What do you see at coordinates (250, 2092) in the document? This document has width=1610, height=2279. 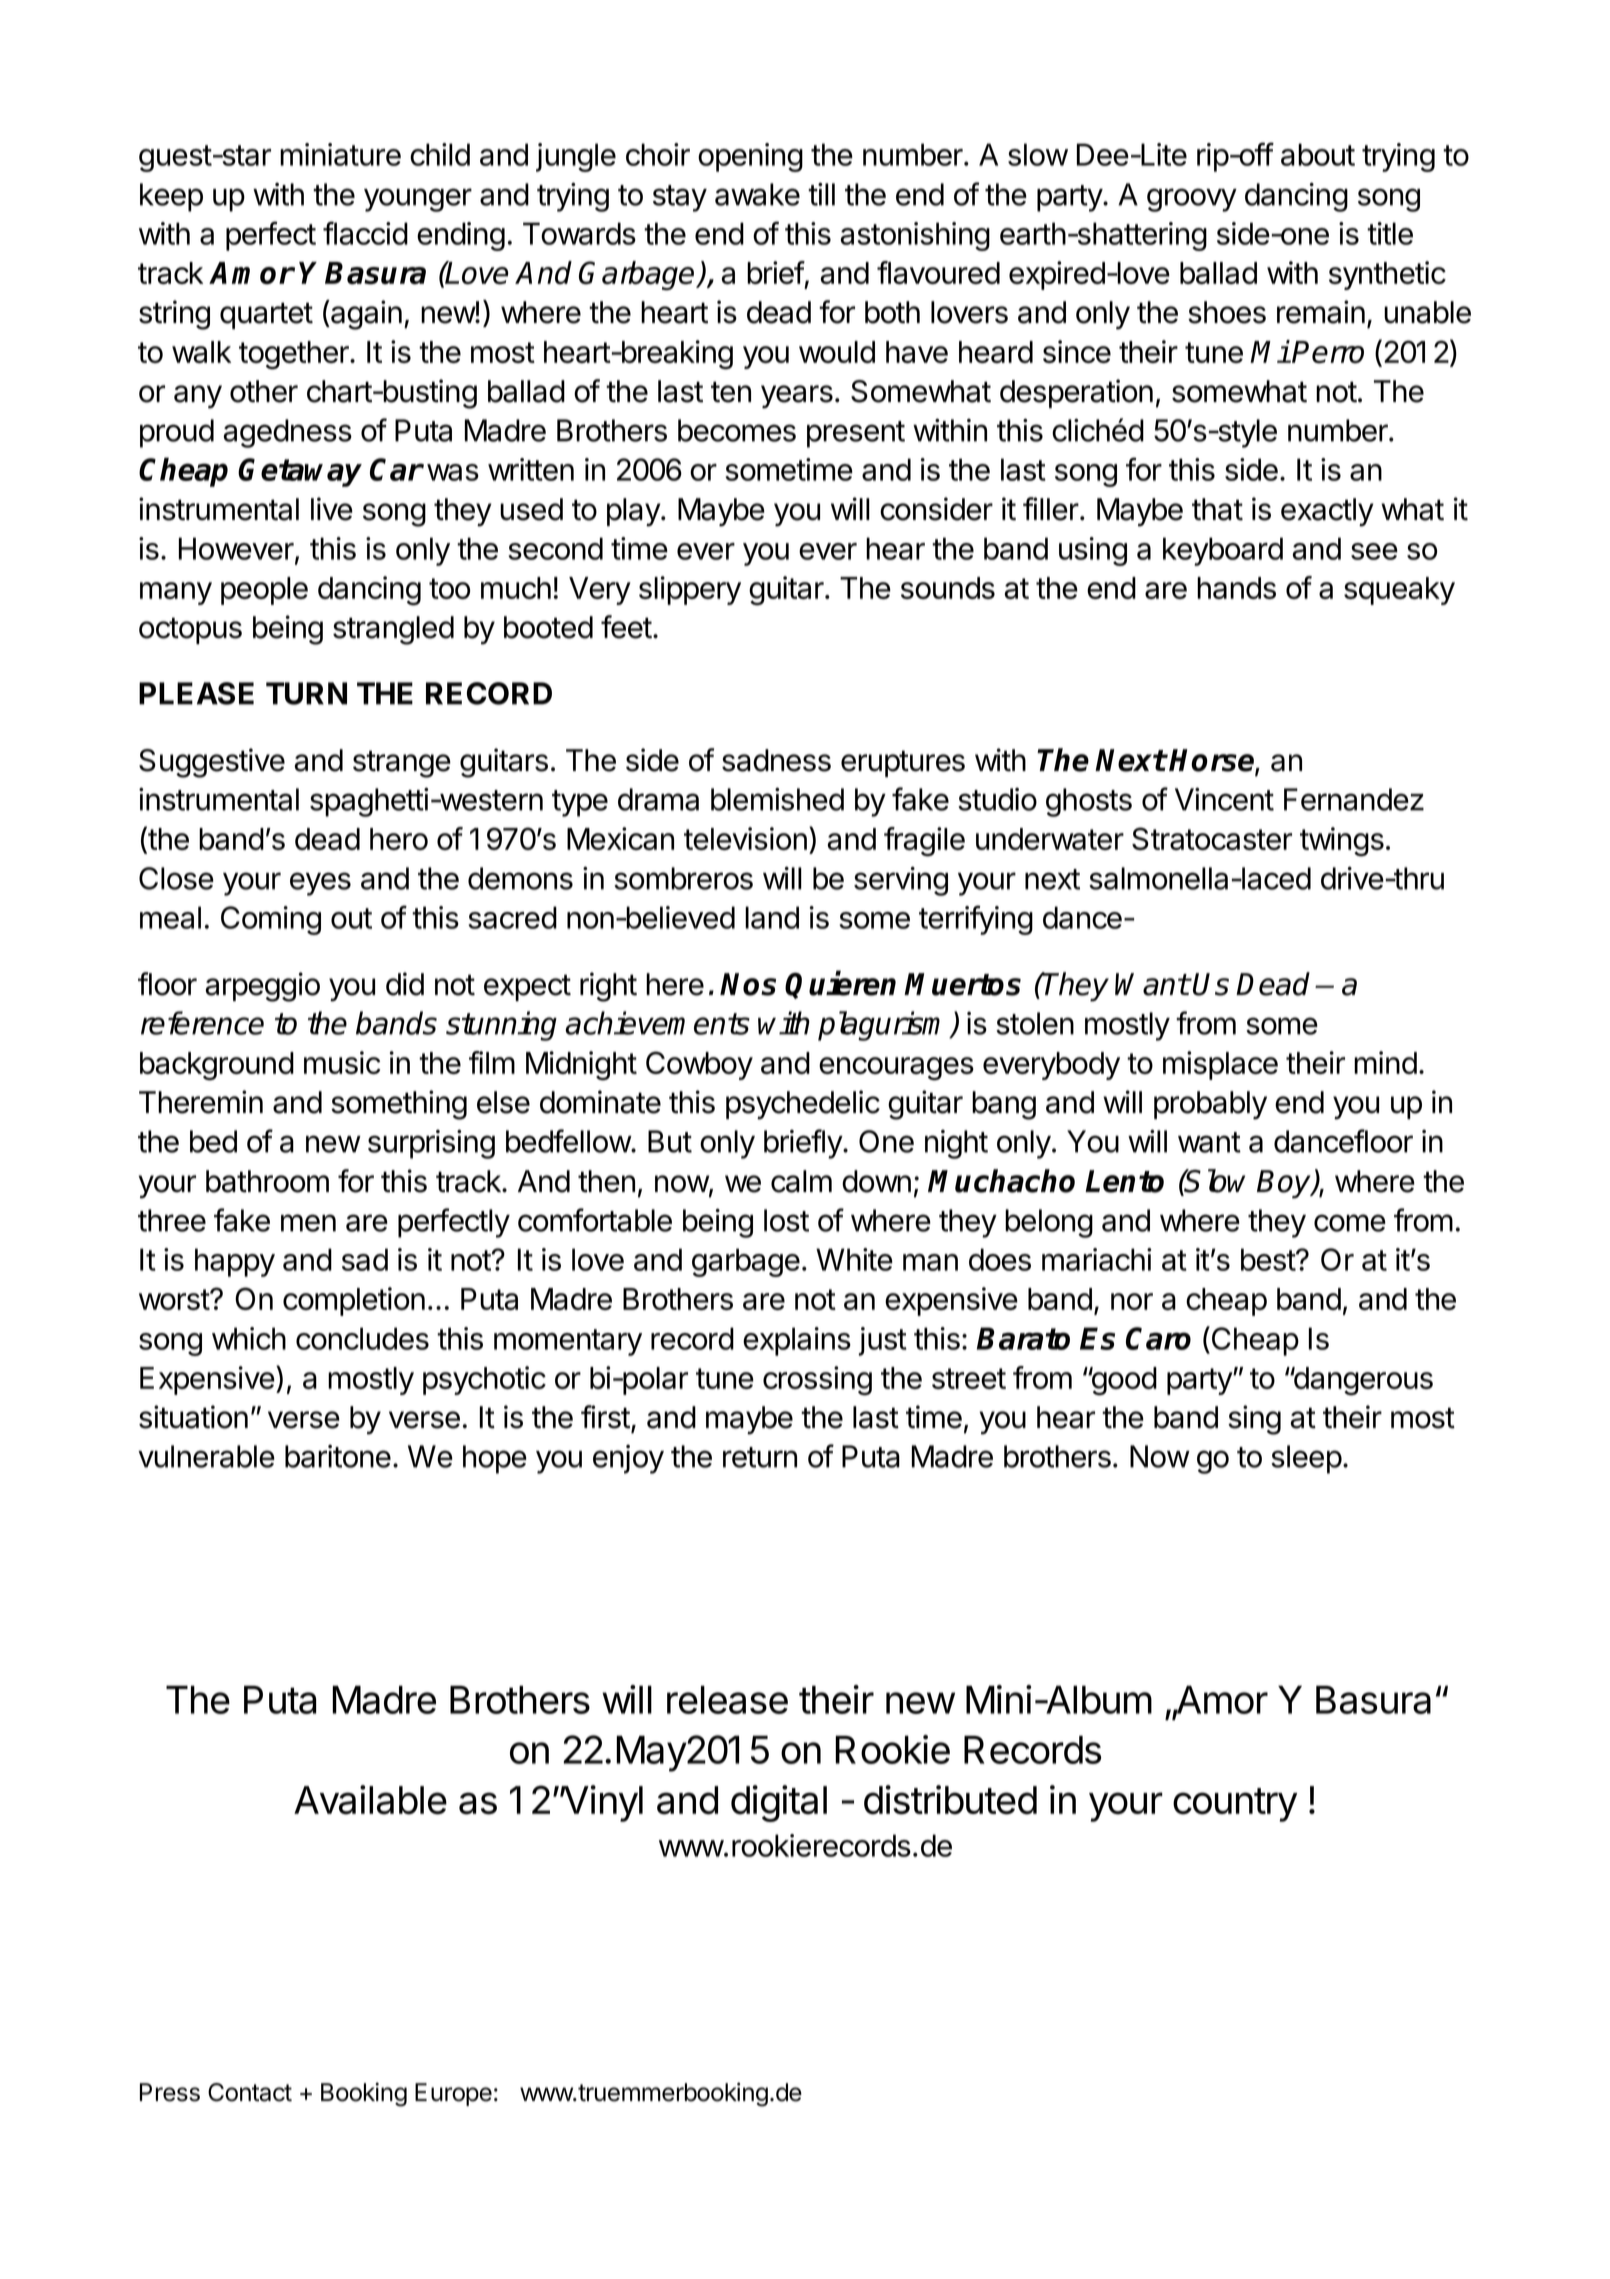 I see `Contact` at bounding box center [250, 2092].
